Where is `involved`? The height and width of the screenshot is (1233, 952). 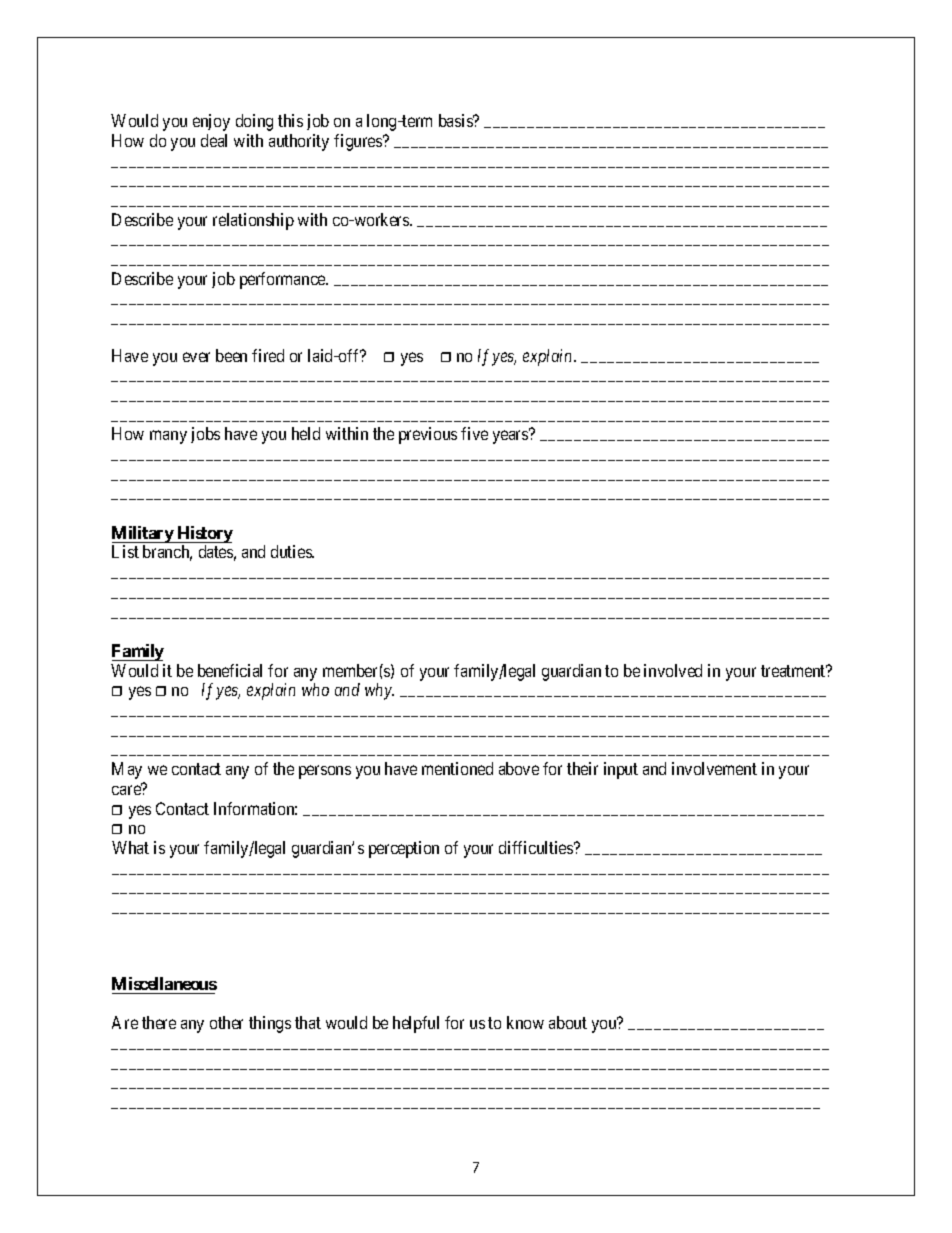
involved is located at coordinates (673, 670).
